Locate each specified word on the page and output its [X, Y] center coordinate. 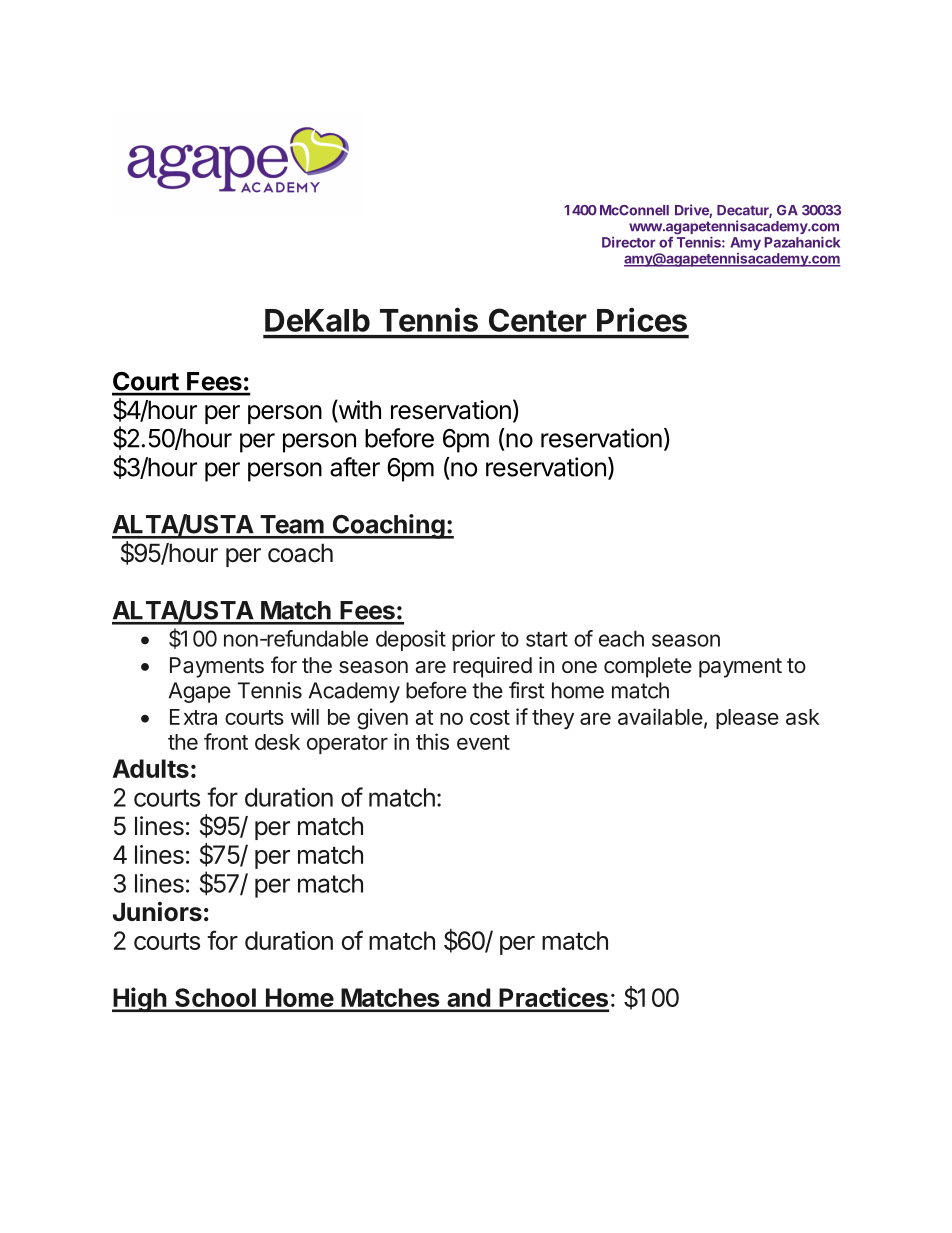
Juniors [157, 912]
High [140, 1000]
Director [628, 242]
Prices [642, 319]
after [355, 467]
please [747, 719]
